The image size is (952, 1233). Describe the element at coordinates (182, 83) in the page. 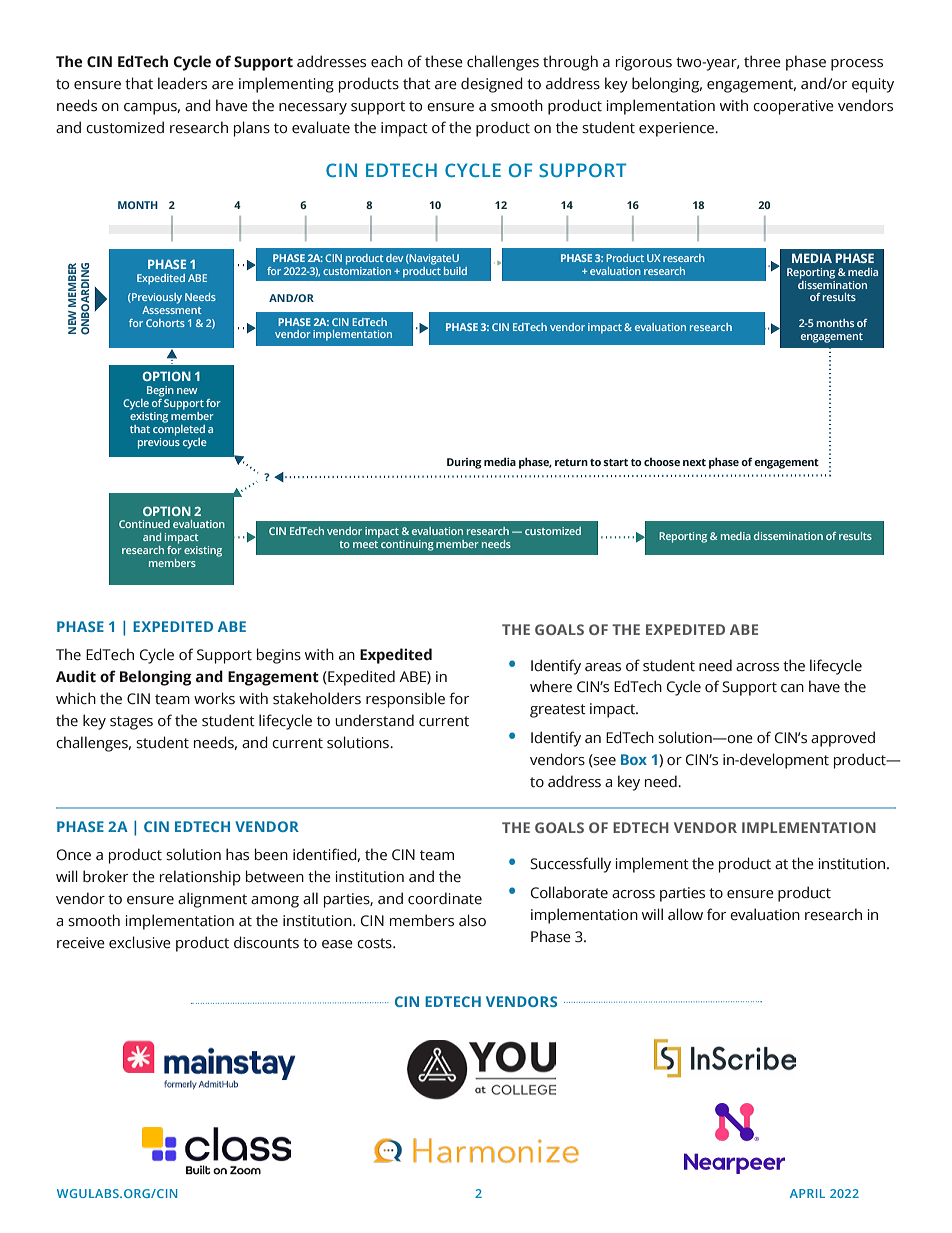

I see `leaders` at that location.
